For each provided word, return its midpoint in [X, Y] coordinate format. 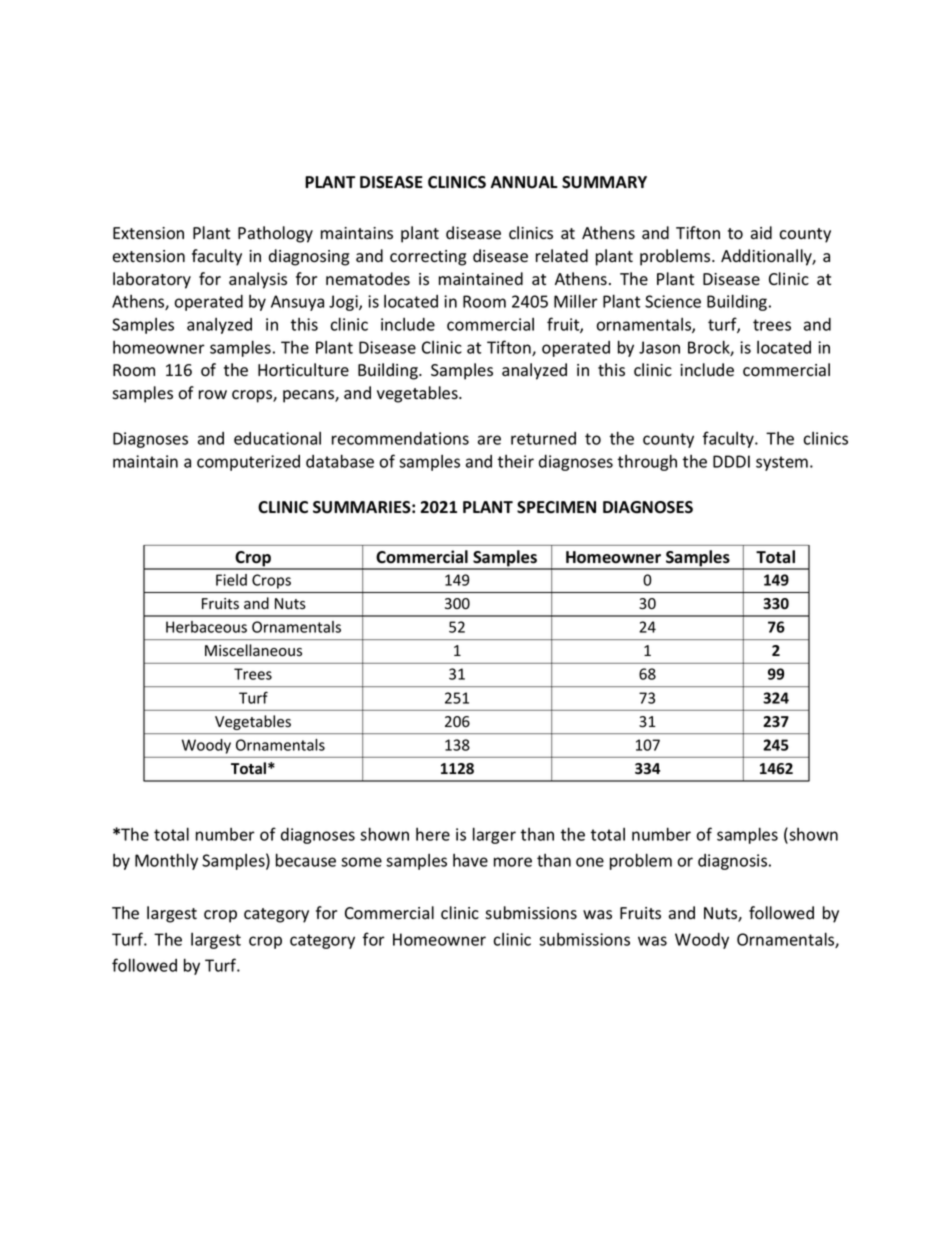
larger [494, 835]
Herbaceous [206, 627]
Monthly [166, 861]
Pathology [275, 234]
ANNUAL [524, 182]
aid [761, 233]
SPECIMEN [556, 507]
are [489, 440]
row [213, 395]
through [647, 462]
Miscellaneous [253, 650]
